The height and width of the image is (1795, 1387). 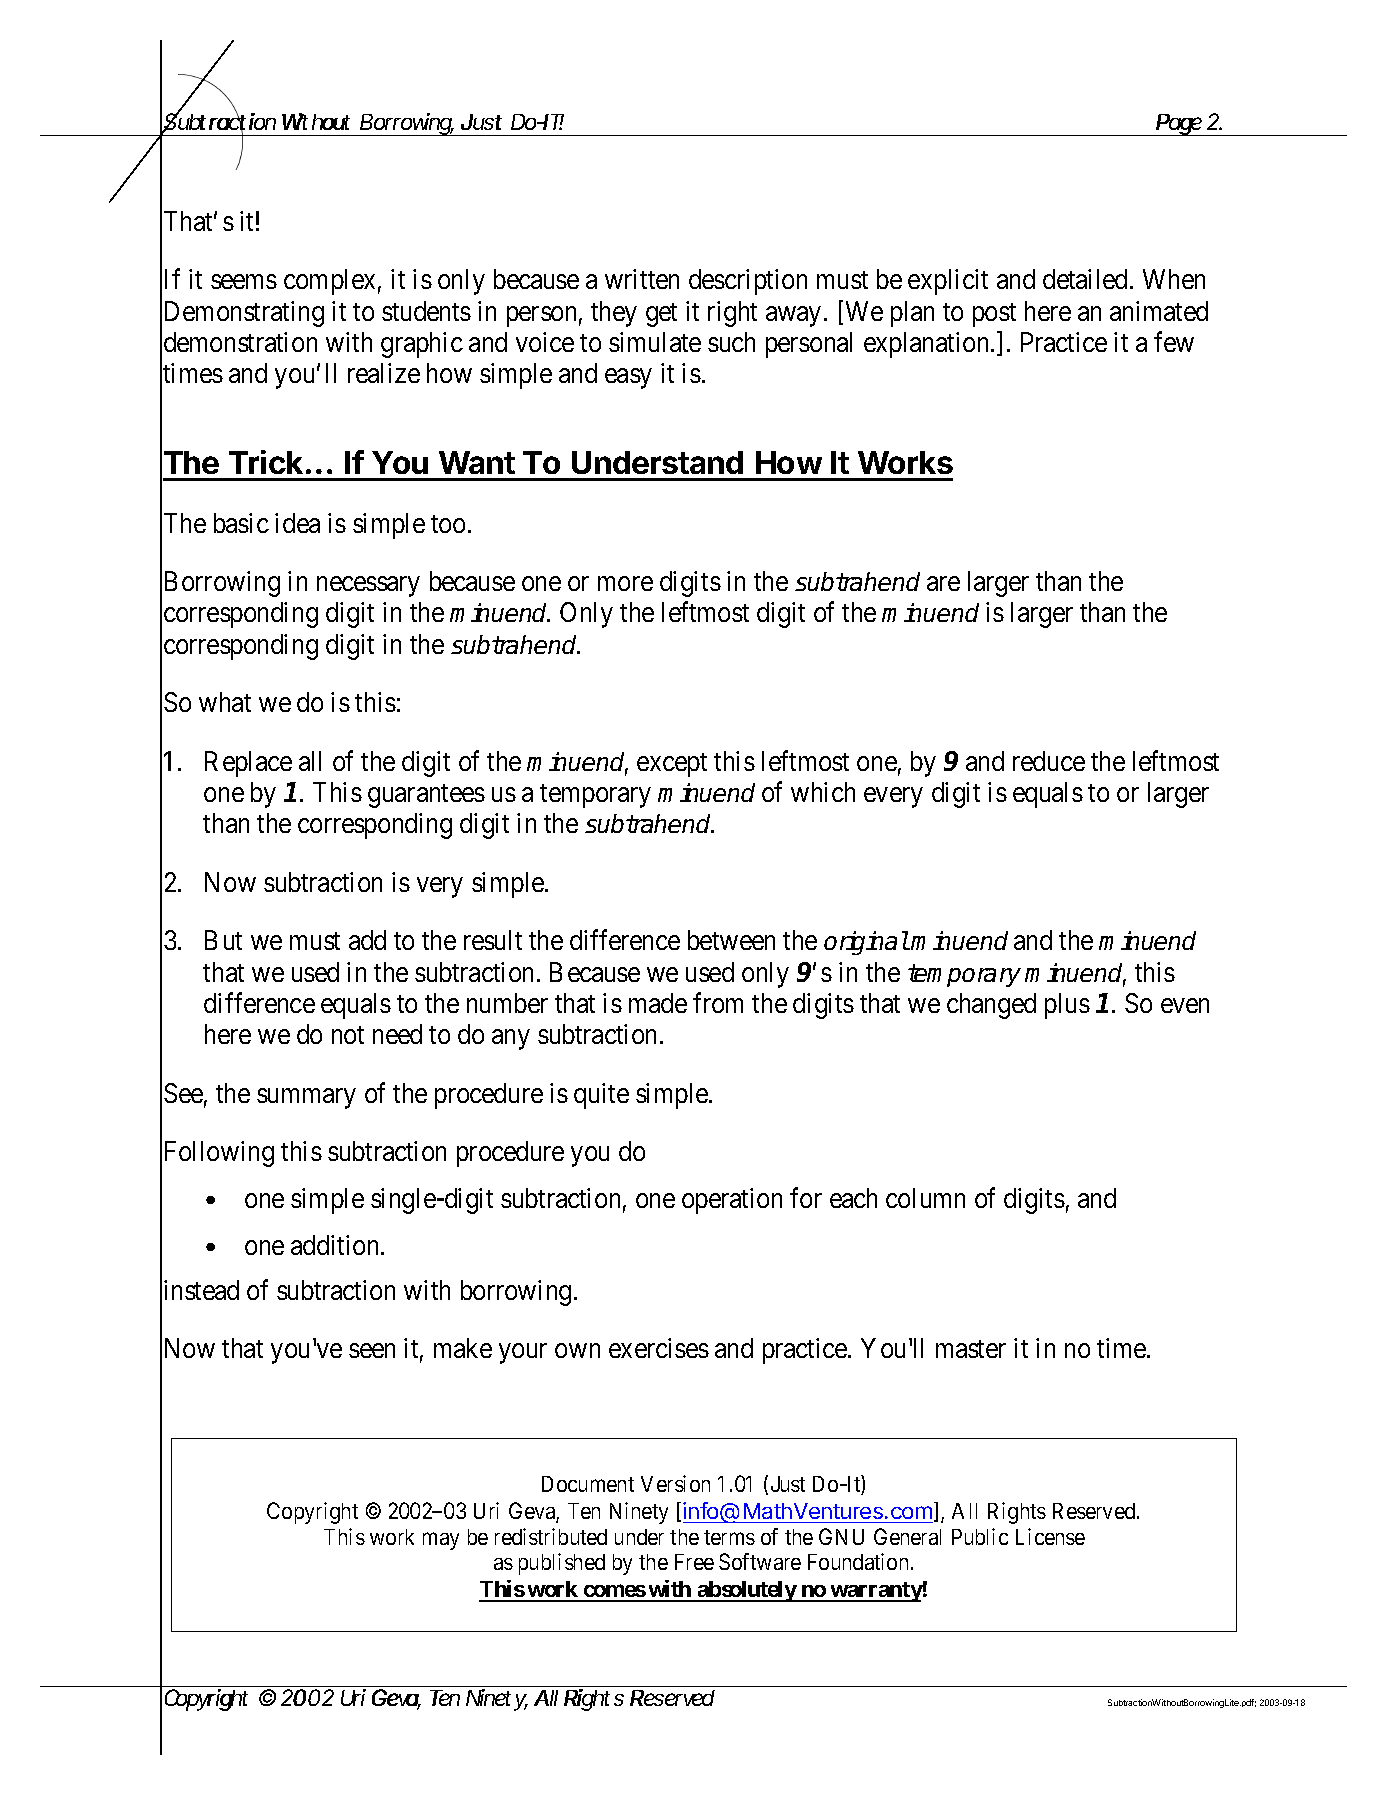 What do you see at coordinates (368, 587) in the image?
I see `necessary` at bounding box center [368, 587].
